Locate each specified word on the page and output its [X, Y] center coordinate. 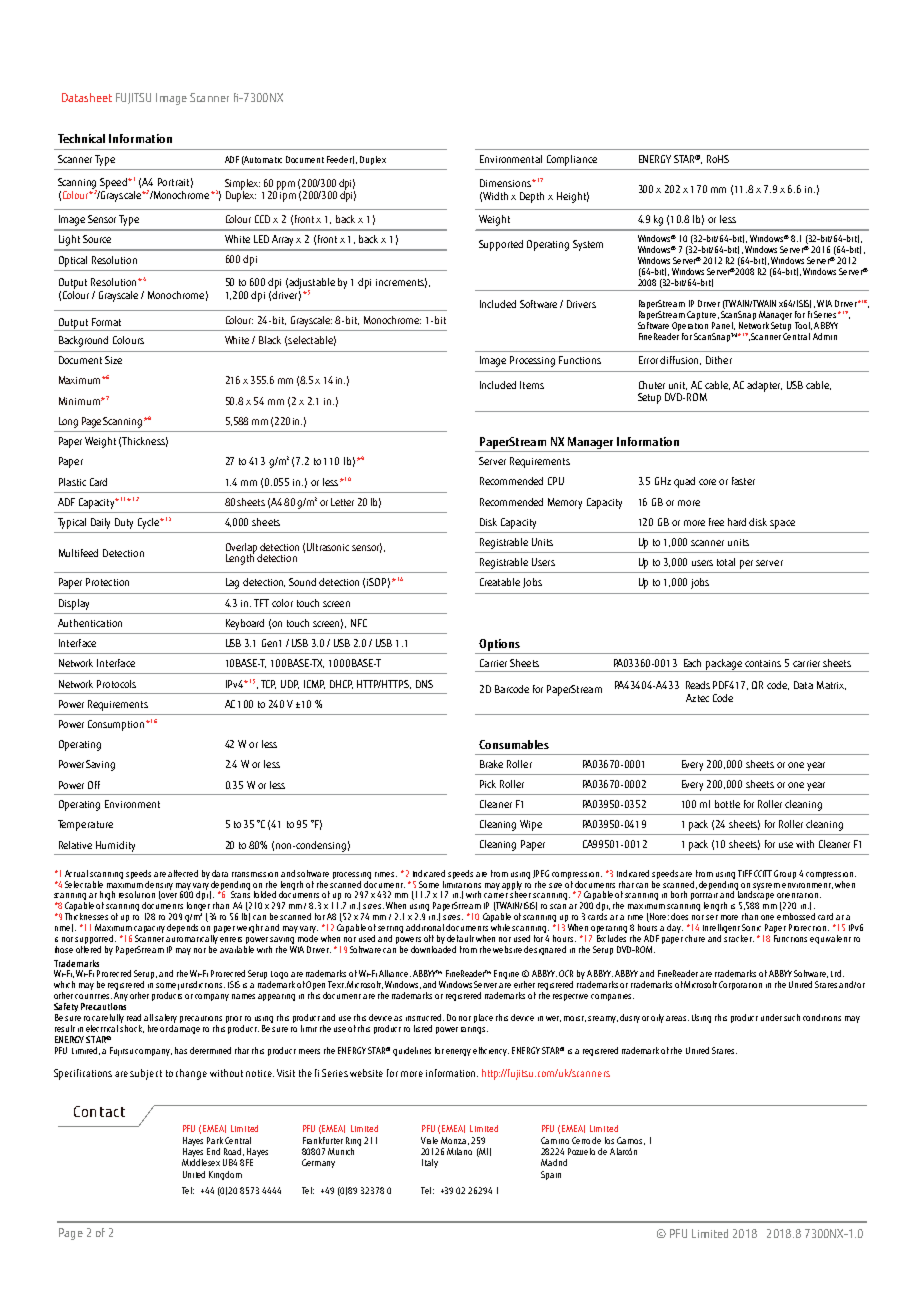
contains [763, 663]
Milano [459, 1151]
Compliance [572, 160]
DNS [424, 684]
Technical [81, 138]
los [609, 1140]
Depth [532, 197]
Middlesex [201, 1162]
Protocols [116, 684]
